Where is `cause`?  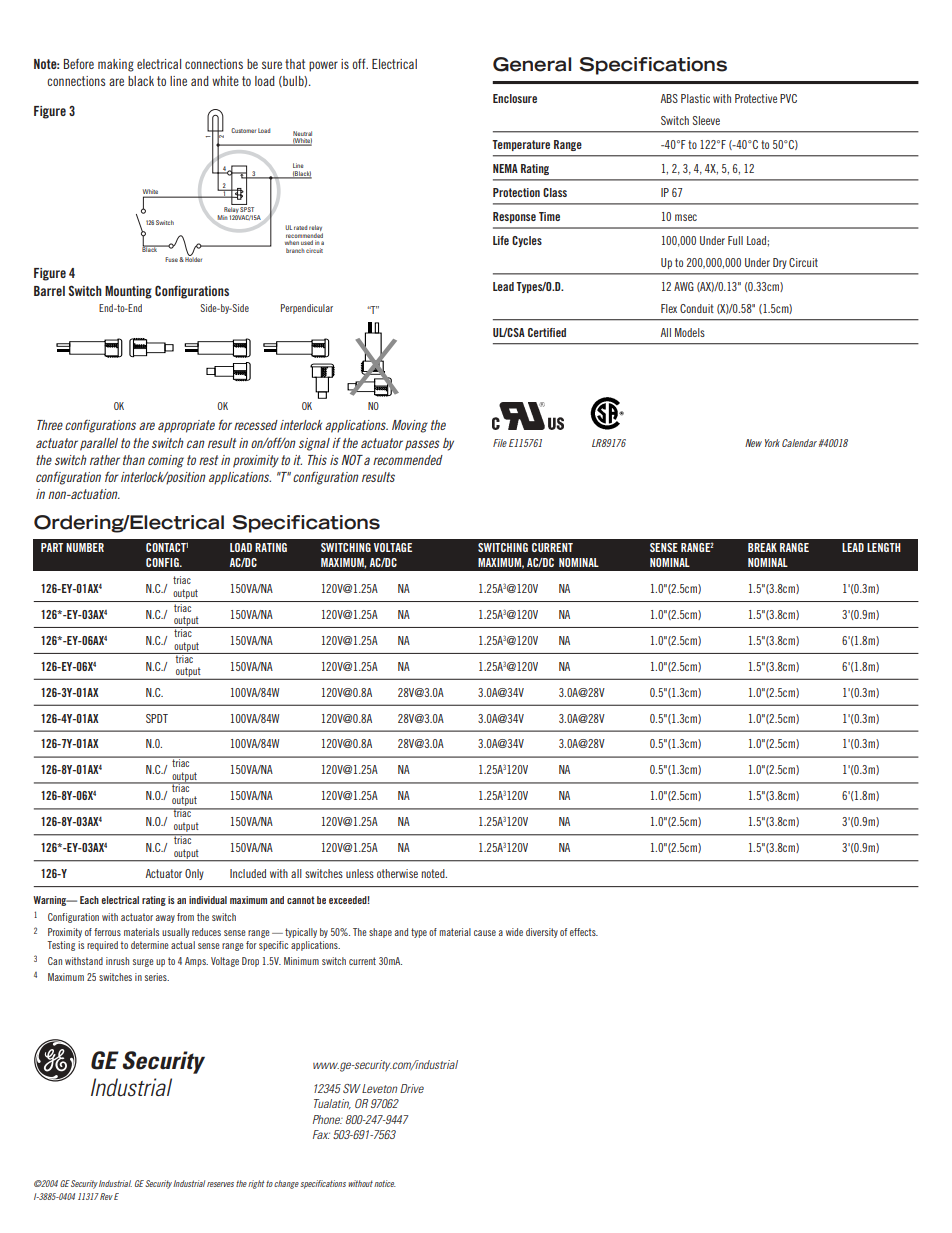 cause is located at coordinates (485, 933).
